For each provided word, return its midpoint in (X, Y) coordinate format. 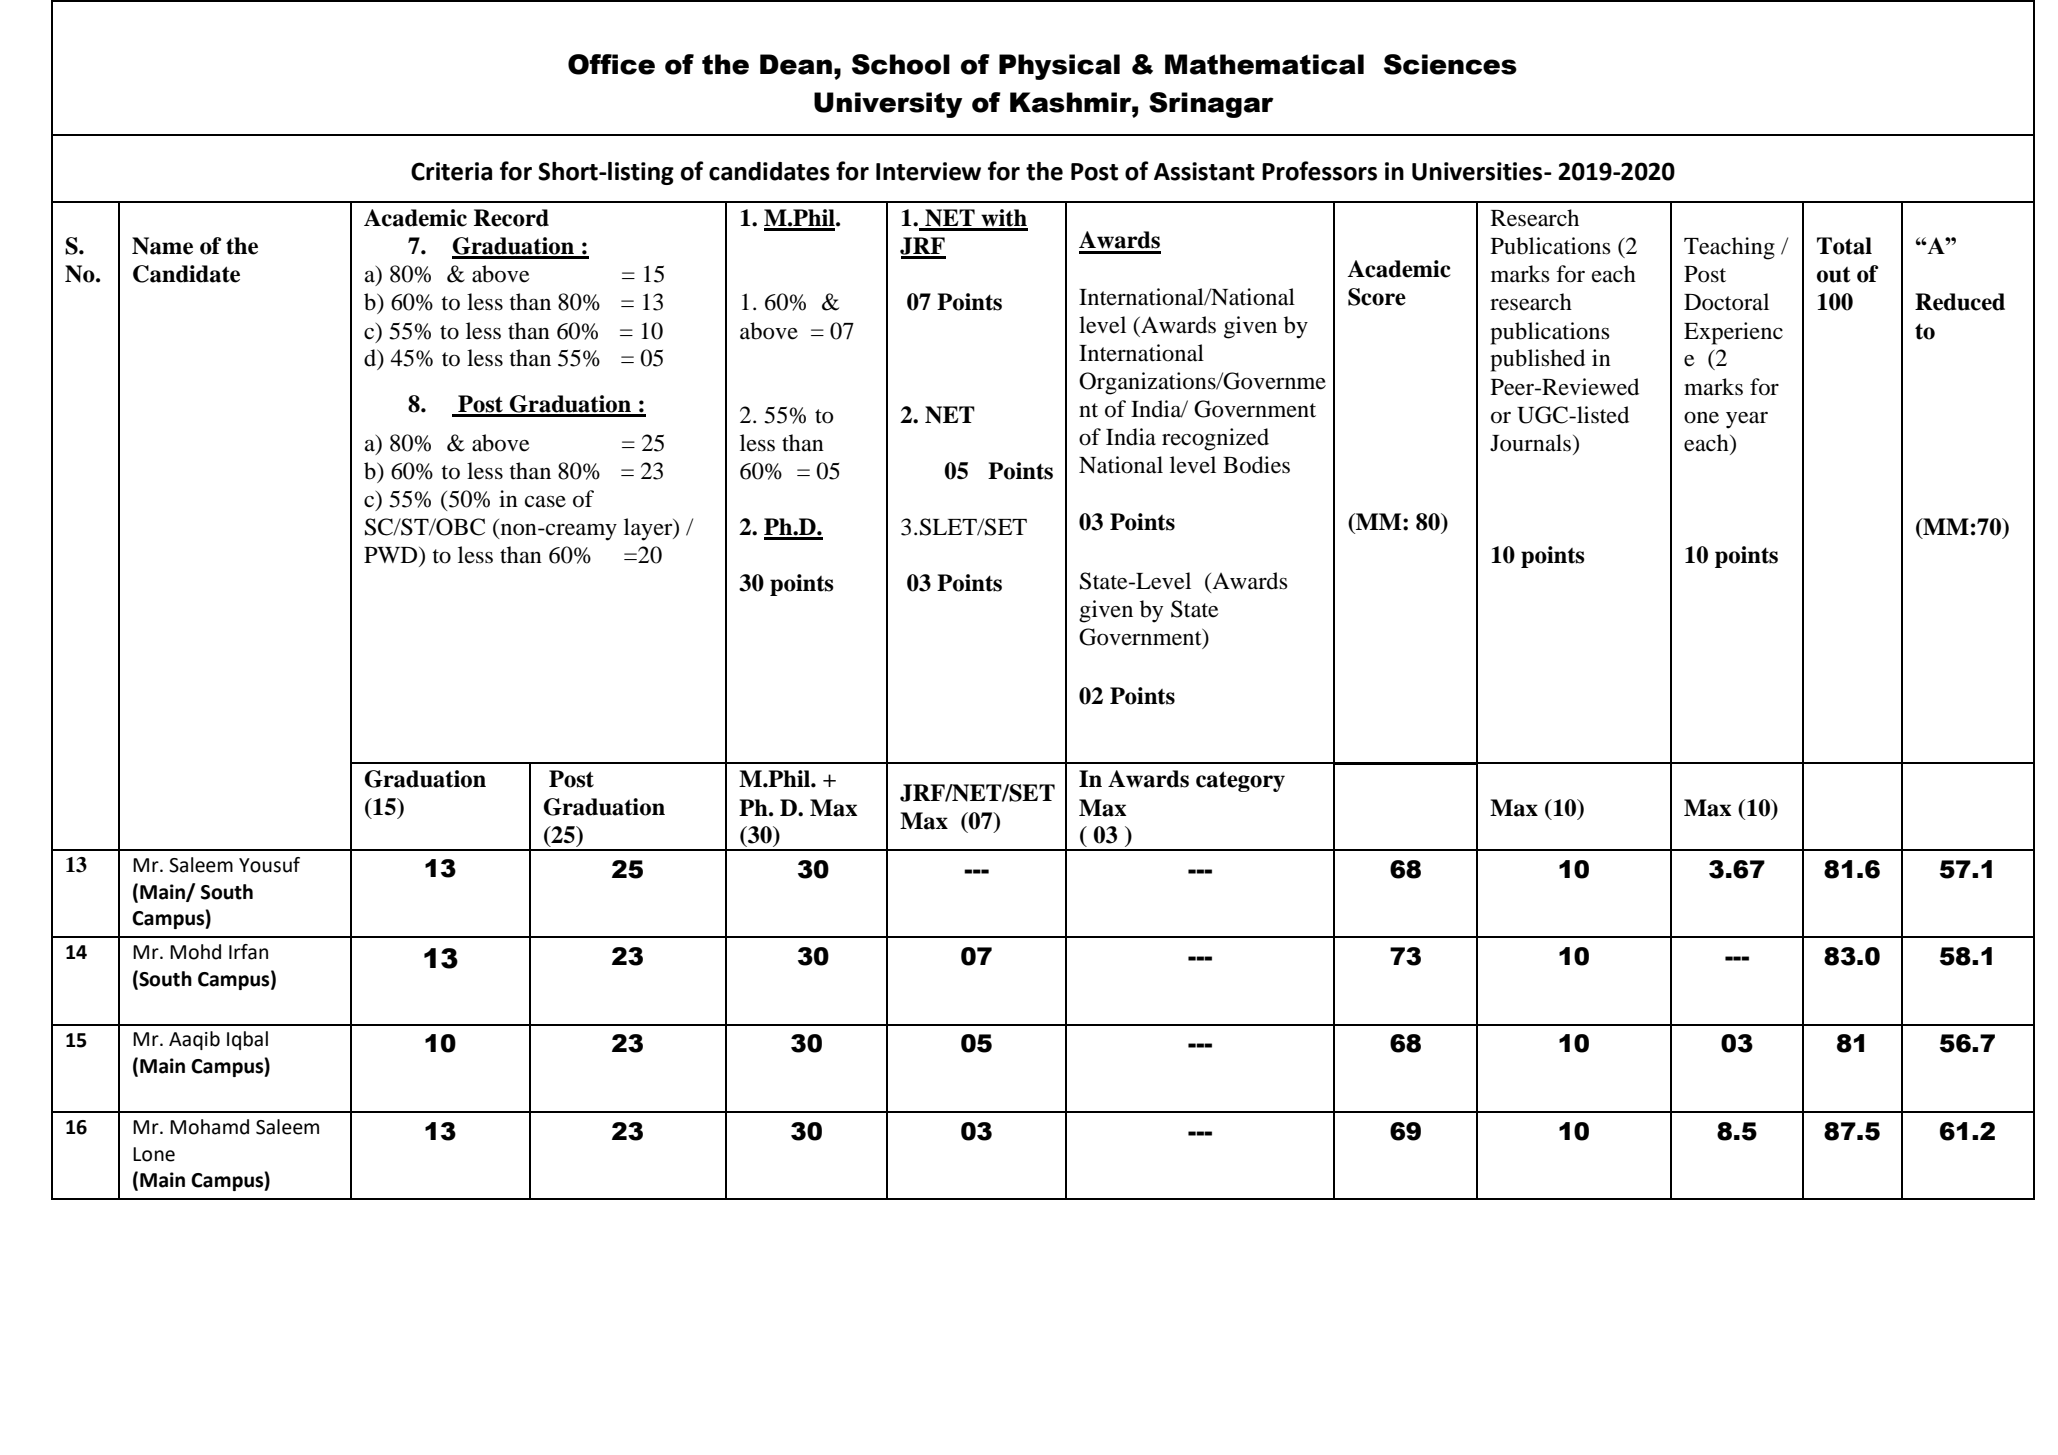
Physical (1059, 67)
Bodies (1256, 465)
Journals (1532, 443)
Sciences (1450, 64)
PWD (392, 555)
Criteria (451, 171)
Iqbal (247, 1040)
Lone (154, 1154)
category (1240, 781)
